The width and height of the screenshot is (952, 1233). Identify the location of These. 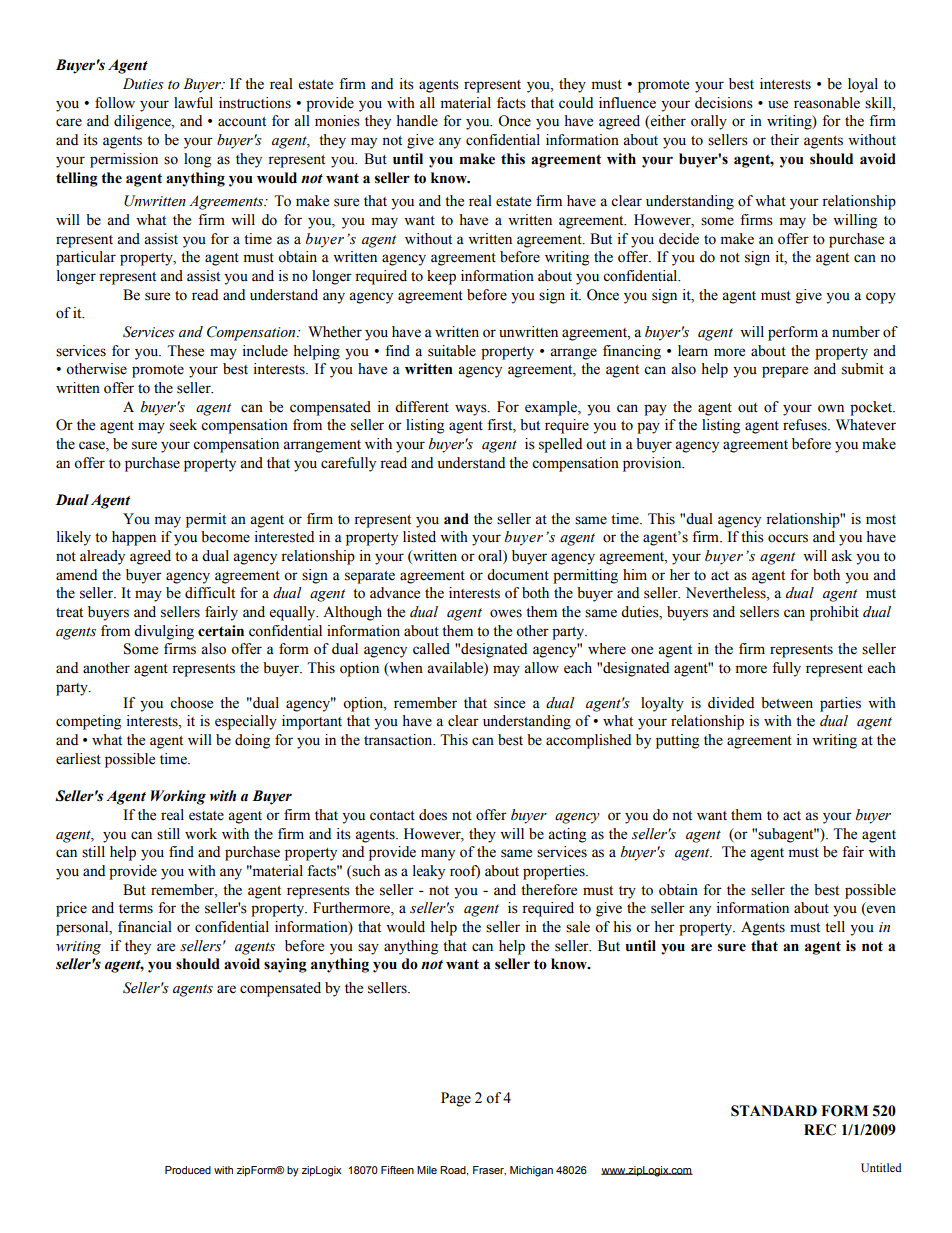
(185, 351).
